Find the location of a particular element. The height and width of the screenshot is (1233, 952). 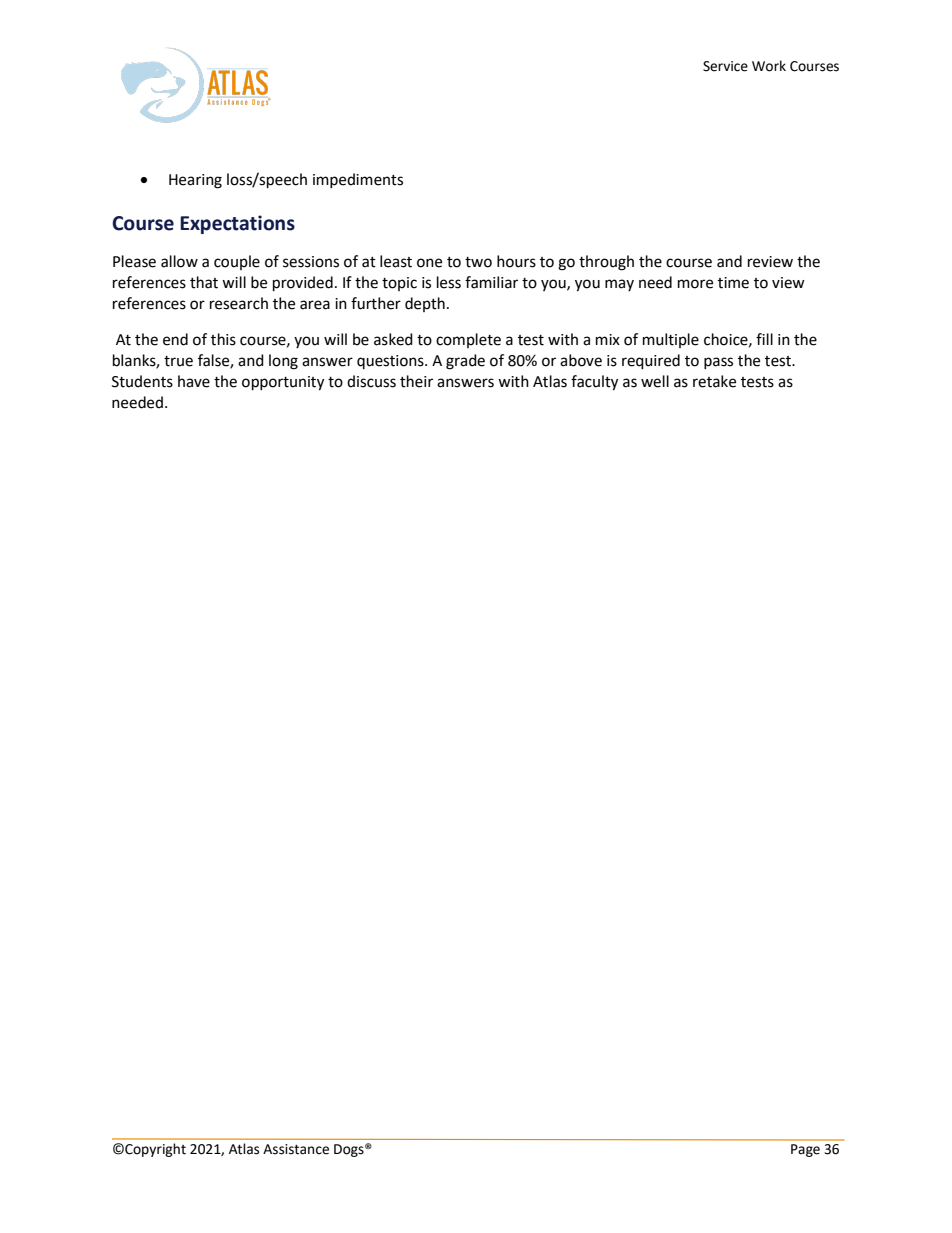

impediments is located at coordinates (358, 180).
